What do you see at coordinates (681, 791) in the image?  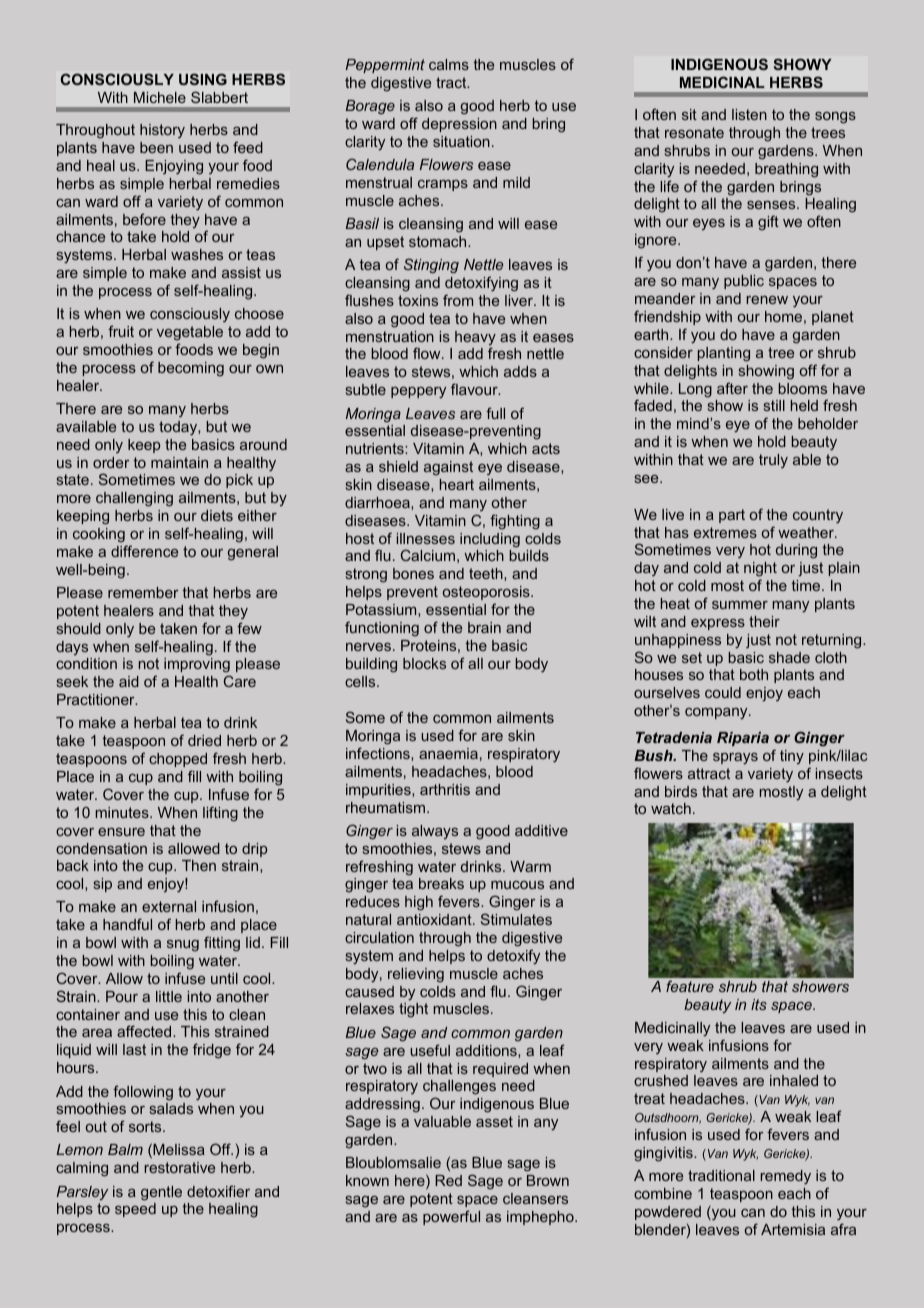 I see `birds` at bounding box center [681, 791].
